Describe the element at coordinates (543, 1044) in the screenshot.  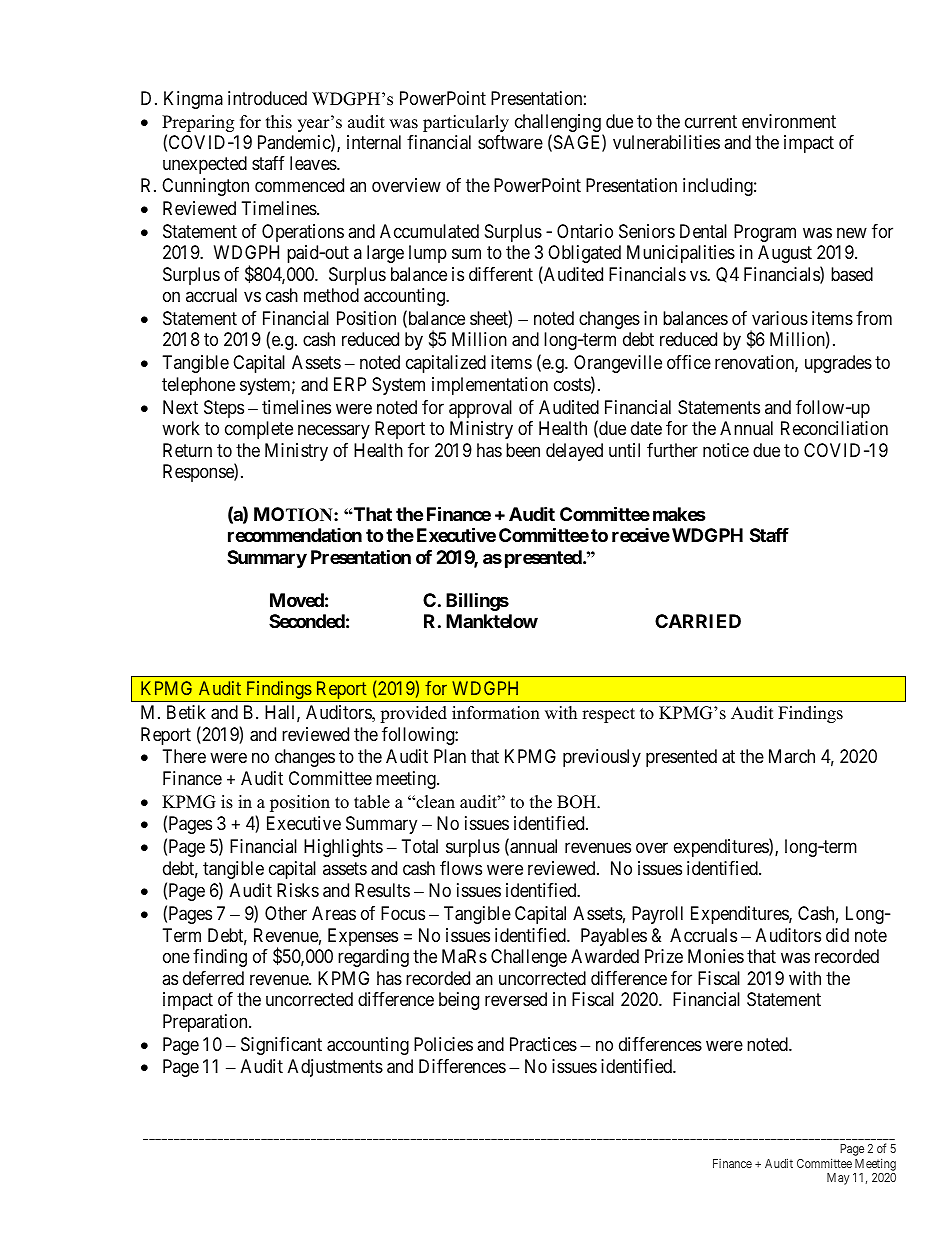
I see `Practices` at that location.
